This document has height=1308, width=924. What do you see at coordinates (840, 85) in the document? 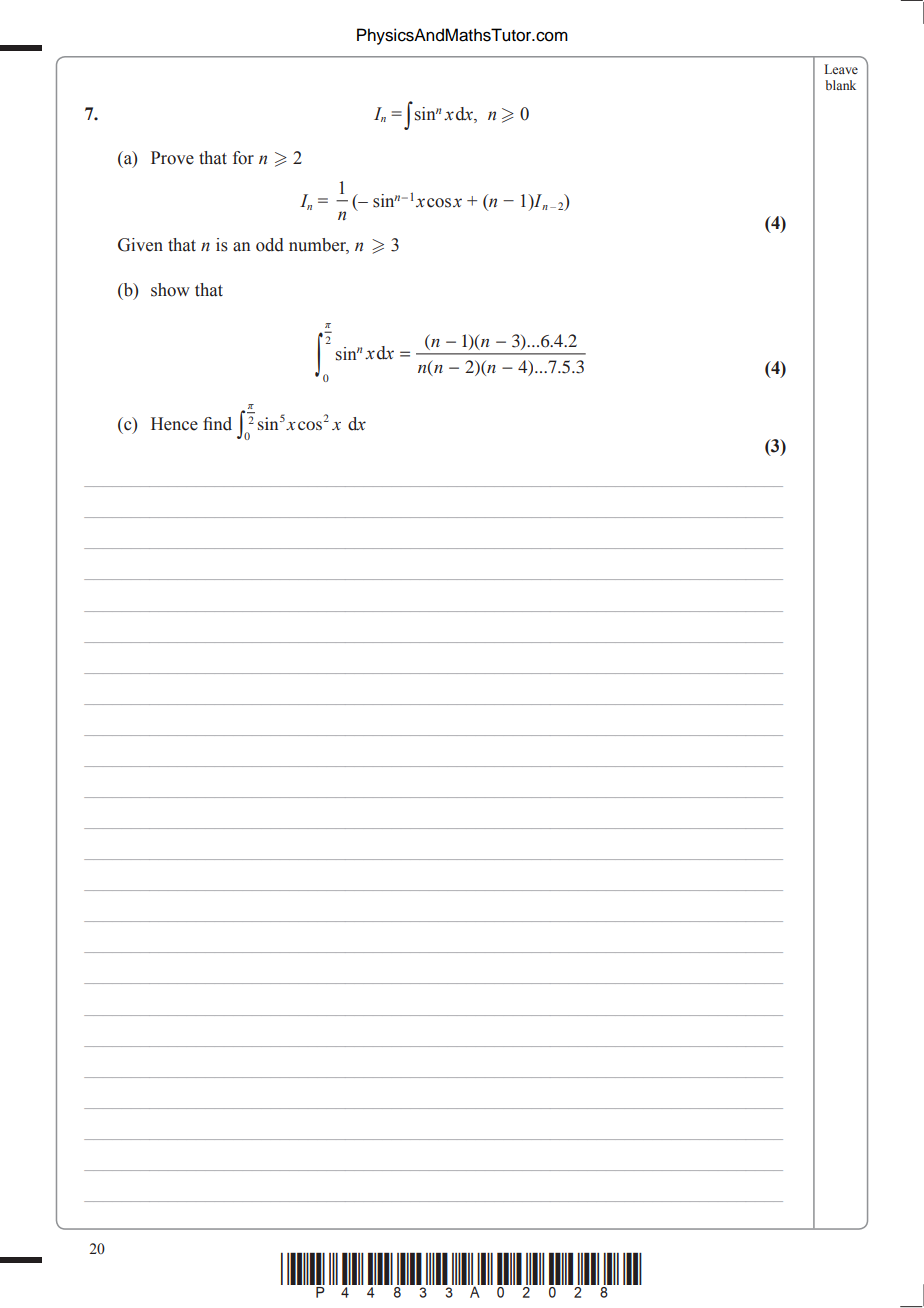
I see `blank` at bounding box center [840, 85].
